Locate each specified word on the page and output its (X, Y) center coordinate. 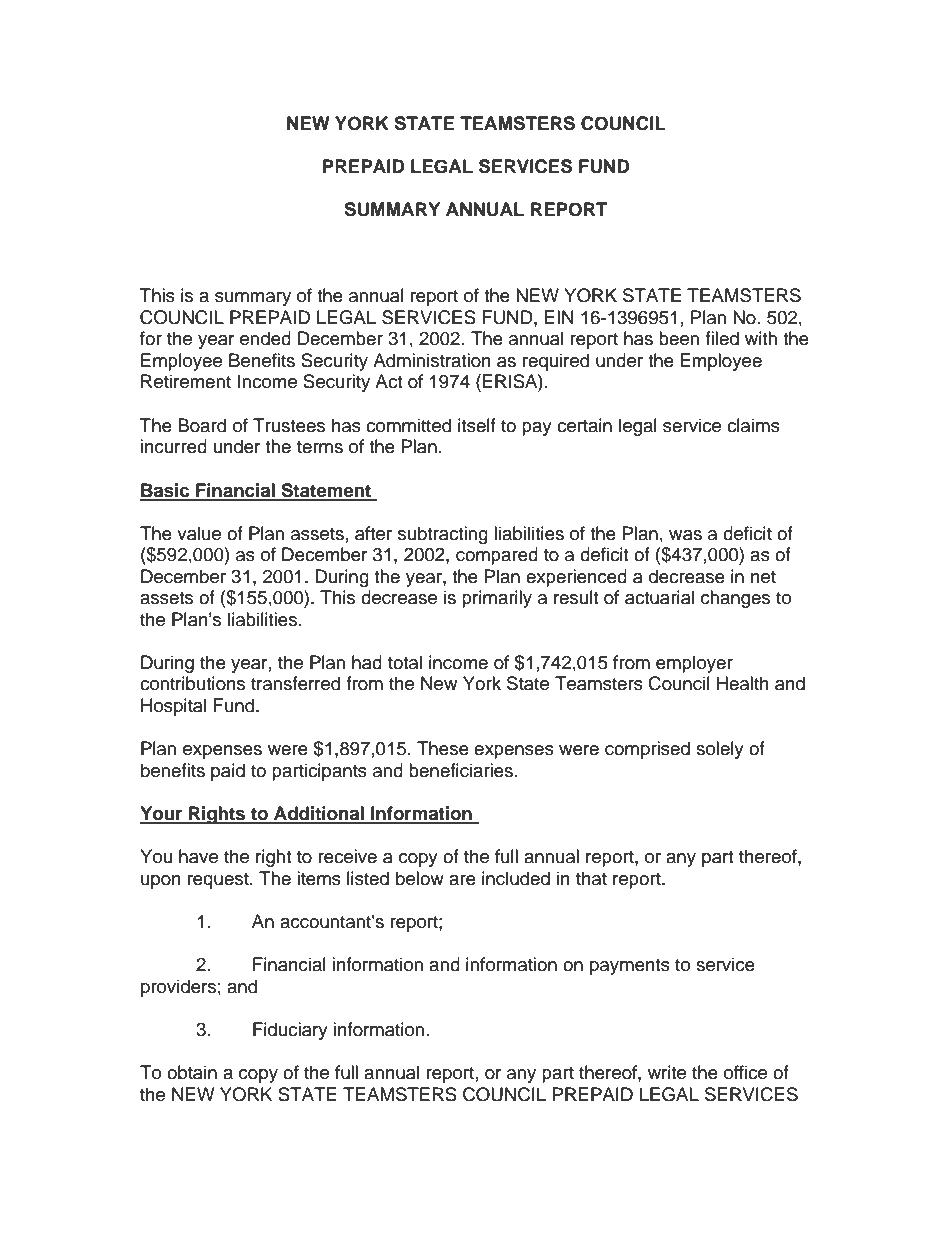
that (591, 878)
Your (162, 814)
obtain (192, 1072)
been (679, 338)
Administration (432, 360)
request (219, 881)
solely (720, 750)
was (685, 535)
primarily (497, 599)
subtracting (443, 535)
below (420, 878)
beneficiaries (461, 770)
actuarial (659, 597)
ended (265, 338)
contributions (192, 683)
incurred (173, 446)
